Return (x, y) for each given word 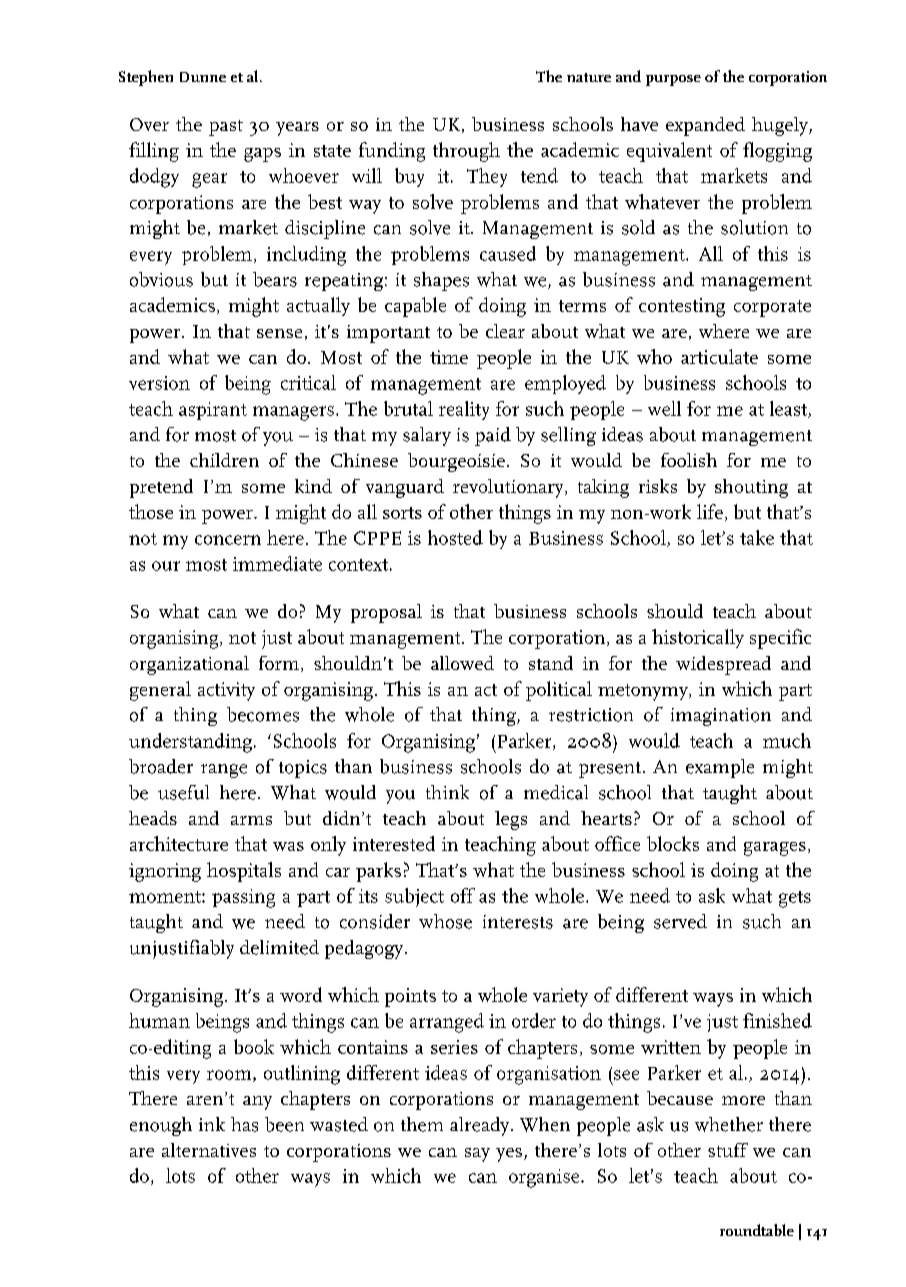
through (466, 152)
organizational (189, 665)
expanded (705, 126)
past (226, 128)
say (477, 1155)
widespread (723, 665)
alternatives (209, 1150)
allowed (462, 663)
